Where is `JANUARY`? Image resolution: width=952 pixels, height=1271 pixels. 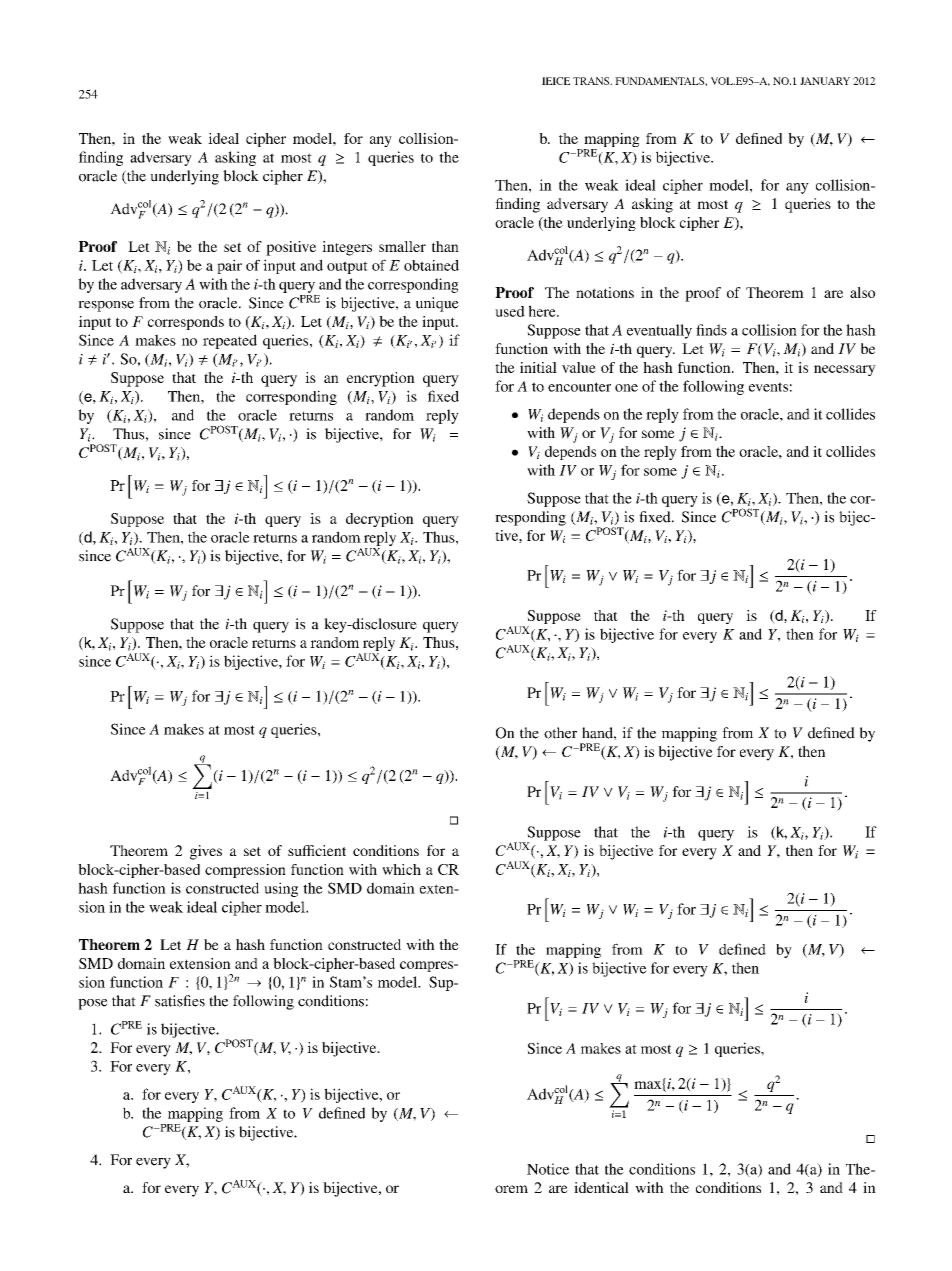 JANUARY is located at coordinates (825, 81).
